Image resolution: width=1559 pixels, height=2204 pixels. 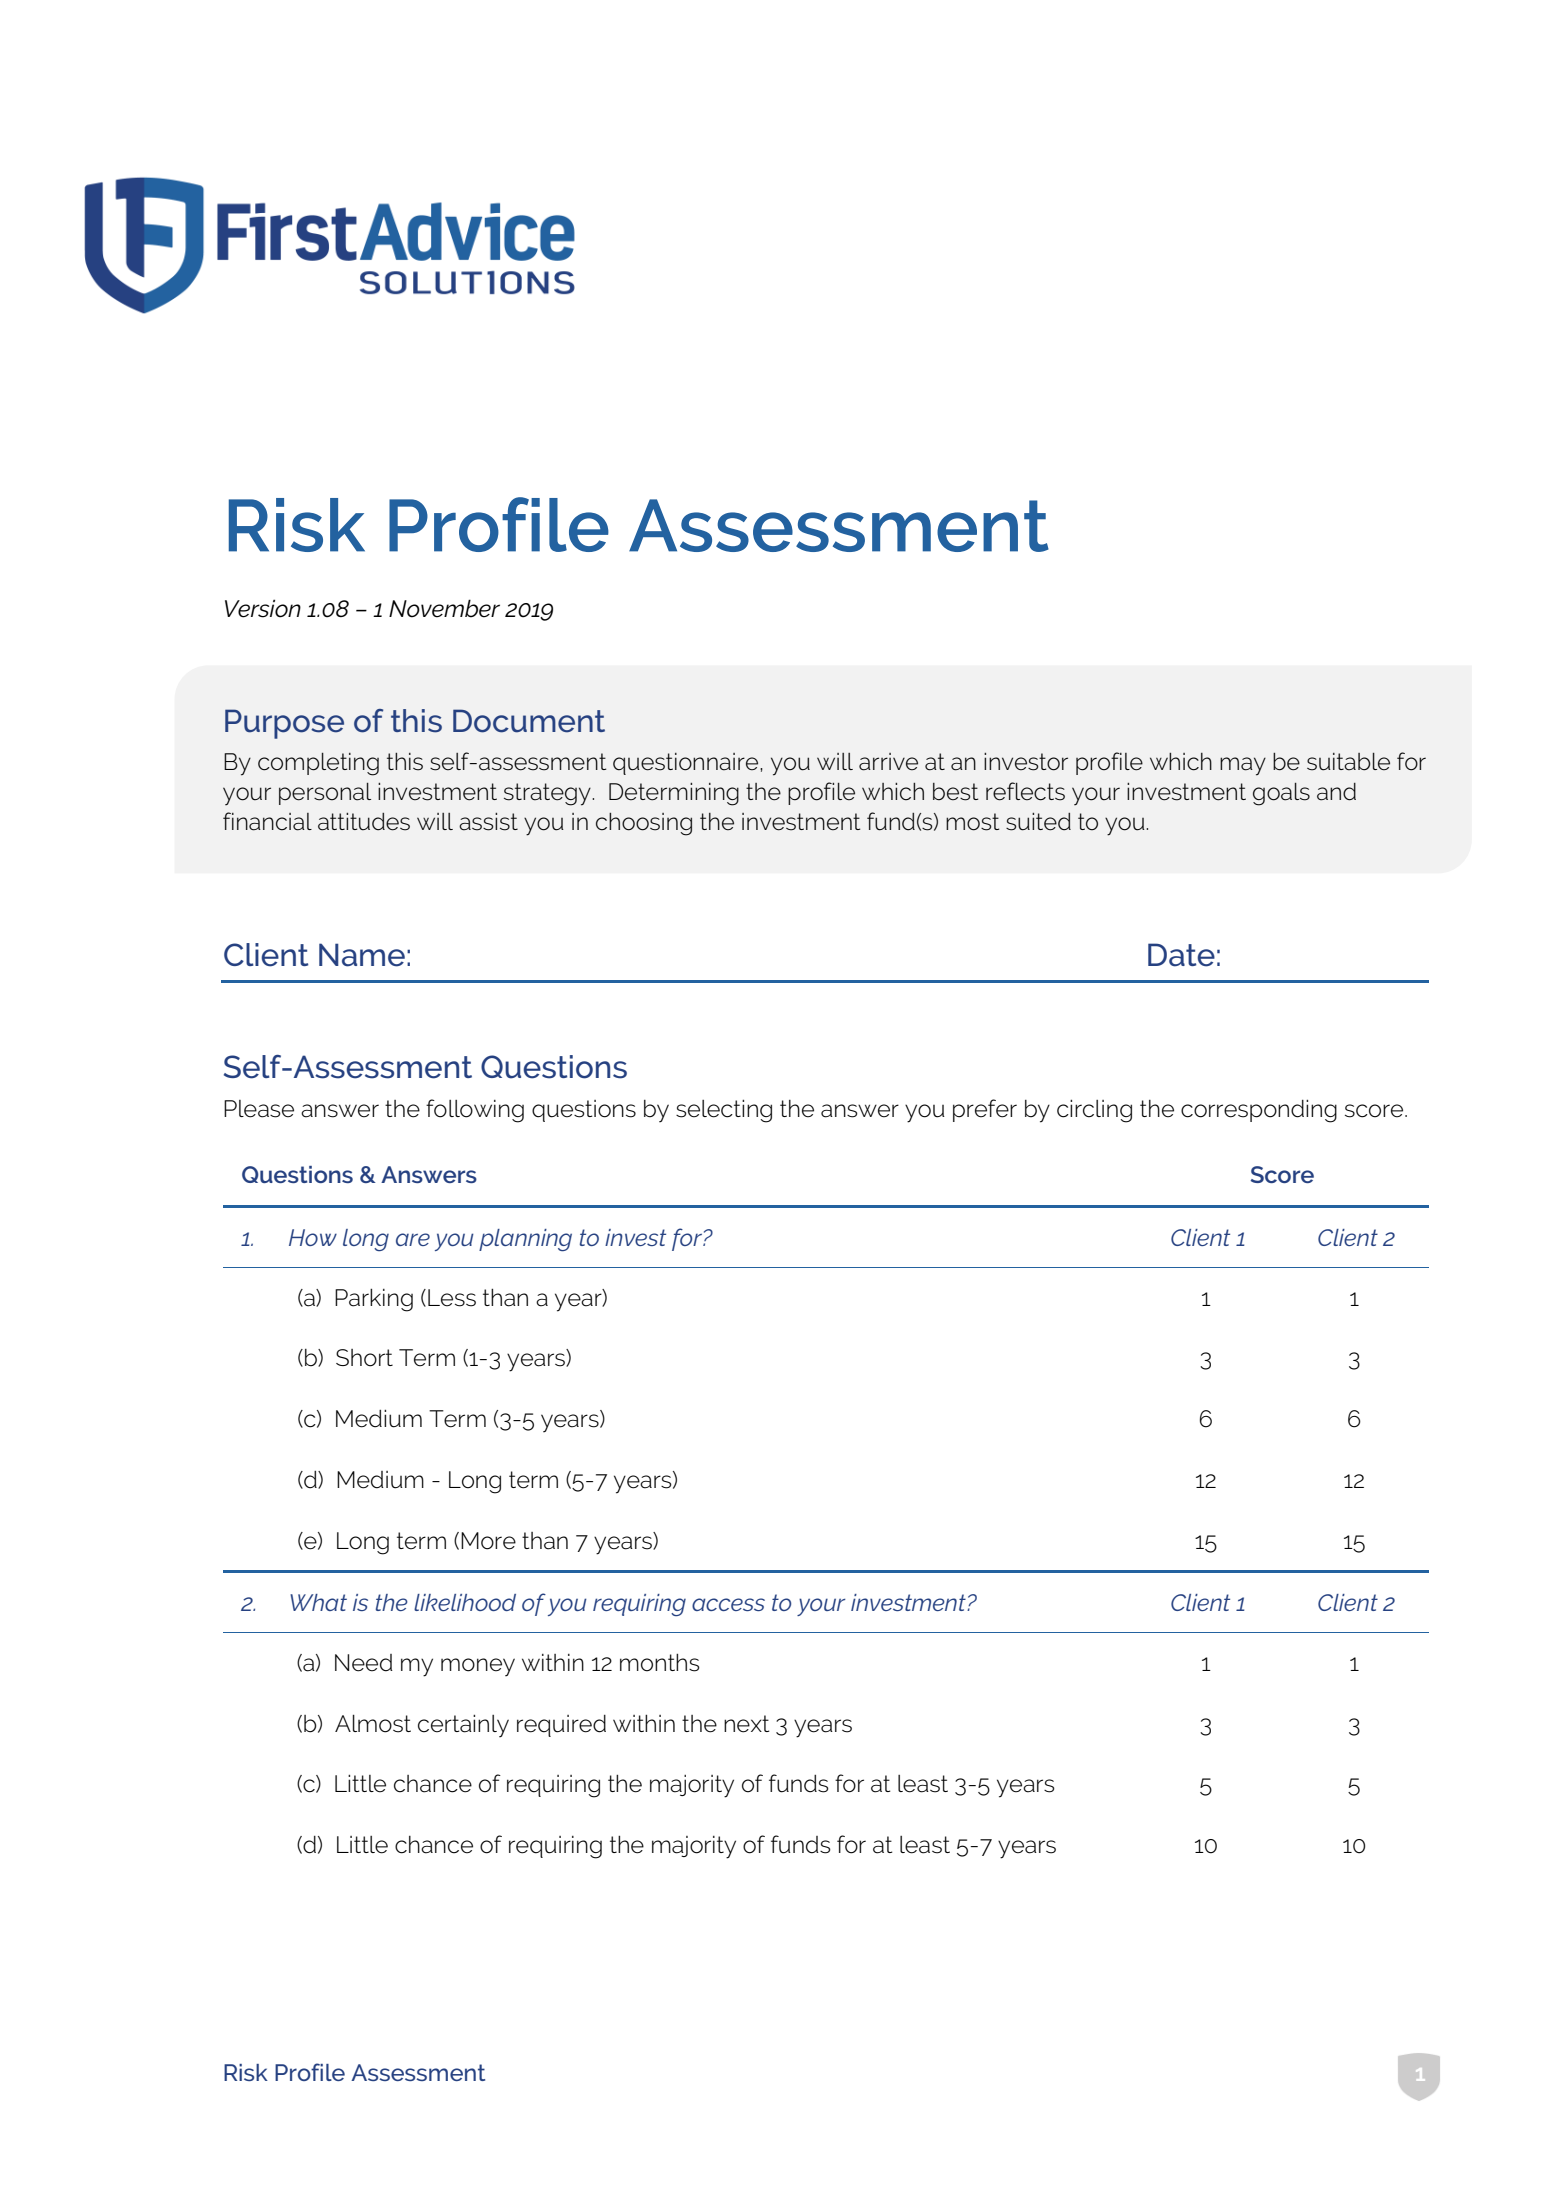 I want to click on next, so click(x=746, y=1724).
